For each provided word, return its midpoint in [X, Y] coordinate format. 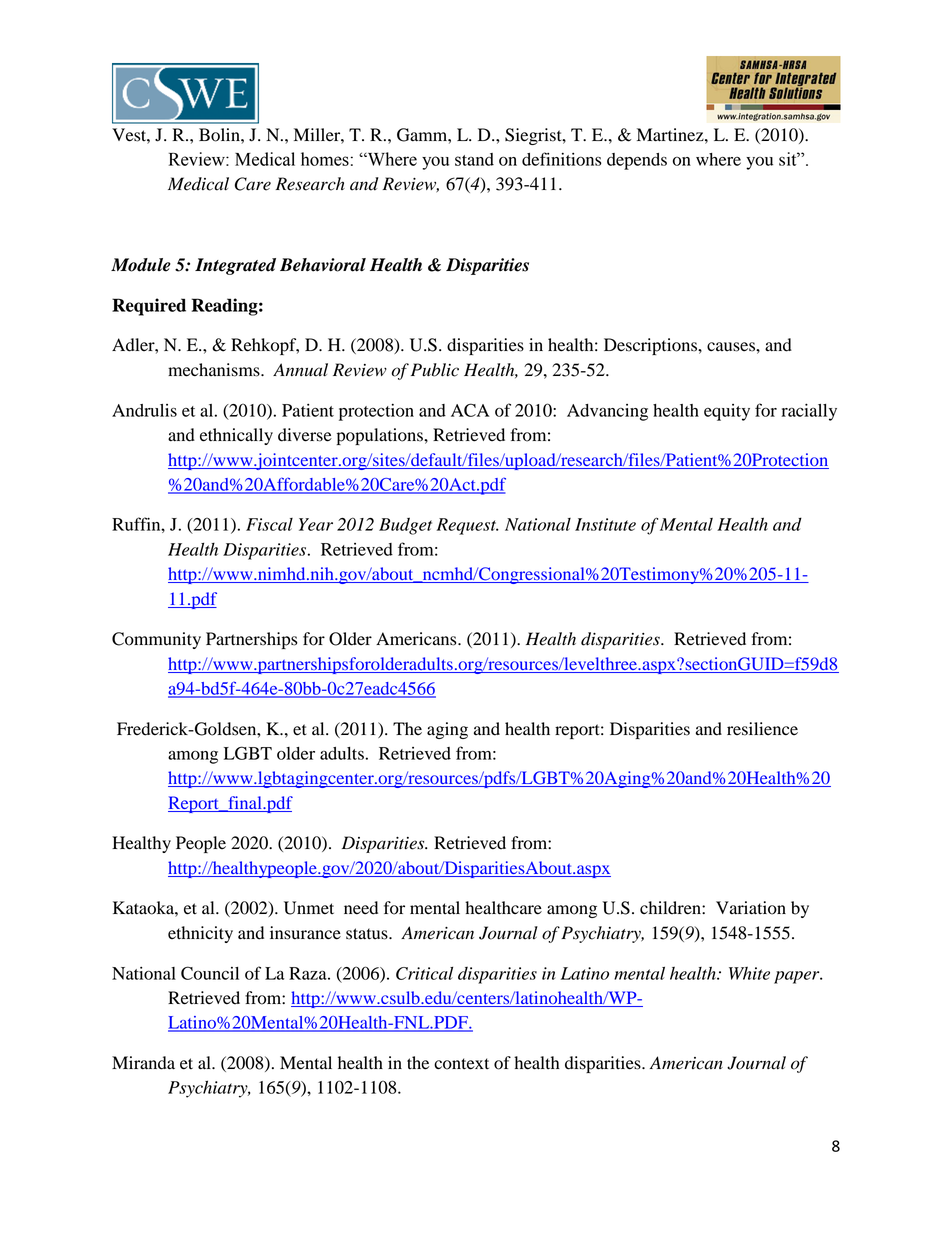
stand [474, 159]
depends [637, 161]
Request [468, 526]
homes [325, 159]
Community [156, 640]
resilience [762, 729]
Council [210, 973]
